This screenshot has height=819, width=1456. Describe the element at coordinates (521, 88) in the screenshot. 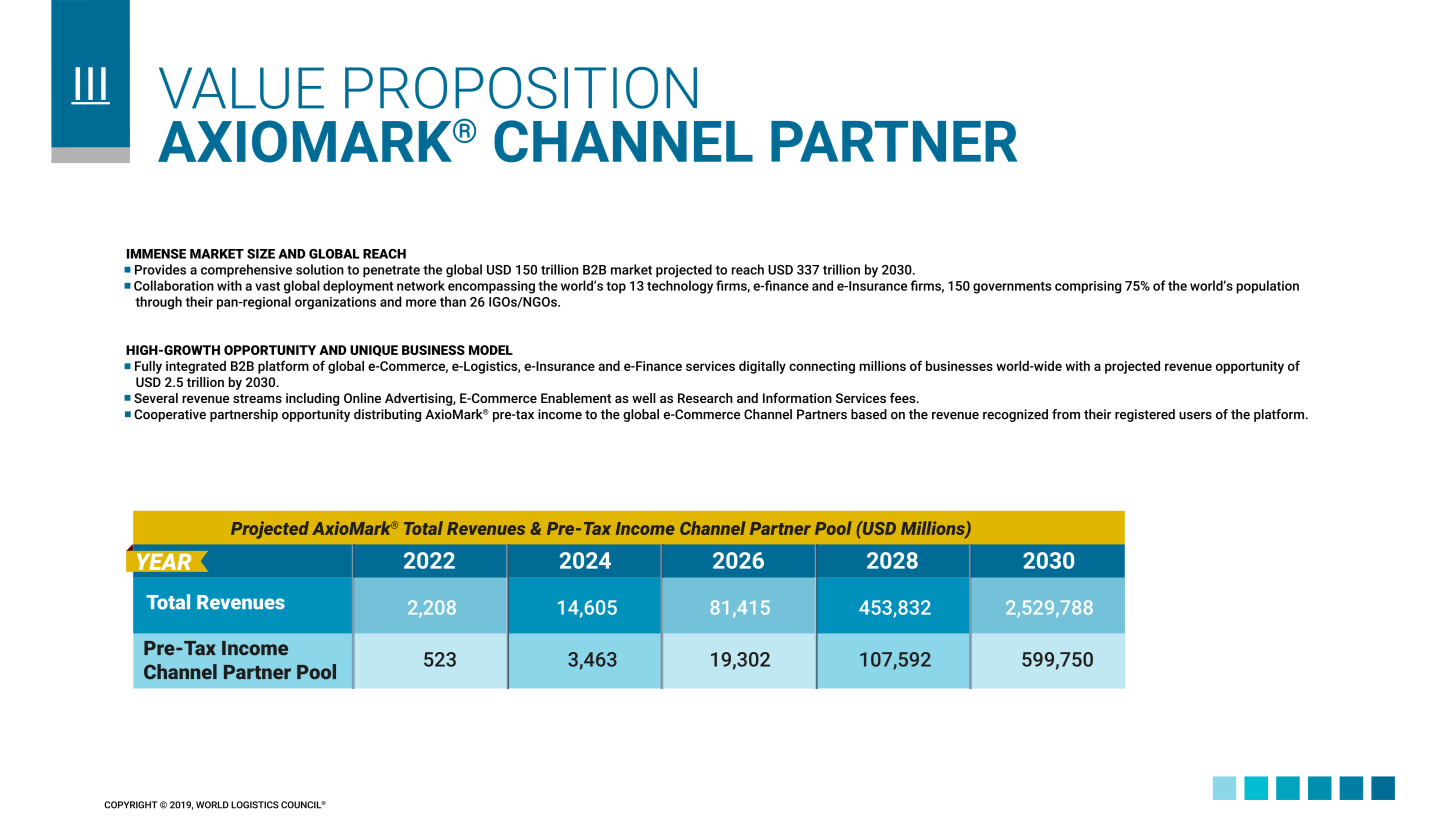

I see `PROPOSITION` at that location.
